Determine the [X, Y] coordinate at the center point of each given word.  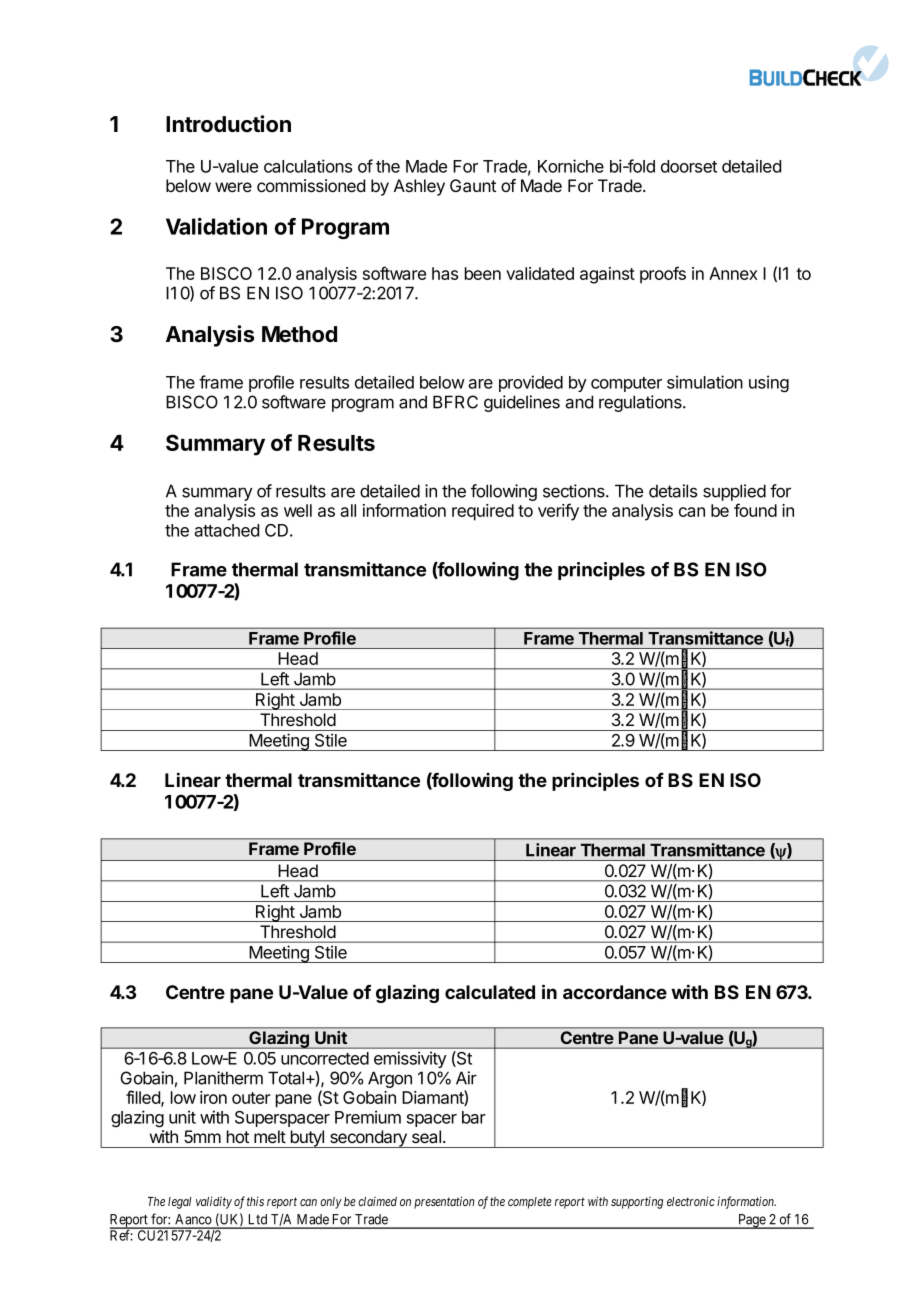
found [755, 510]
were [233, 187]
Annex [733, 273]
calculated [490, 992]
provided [531, 383]
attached [226, 530]
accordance [615, 992]
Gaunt [473, 186]
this [255, 1201]
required [483, 512]
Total [286, 1078]
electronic [691, 1201]
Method [299, 334]
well [298, 510]
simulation [705, 382]
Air [466, 1078]
